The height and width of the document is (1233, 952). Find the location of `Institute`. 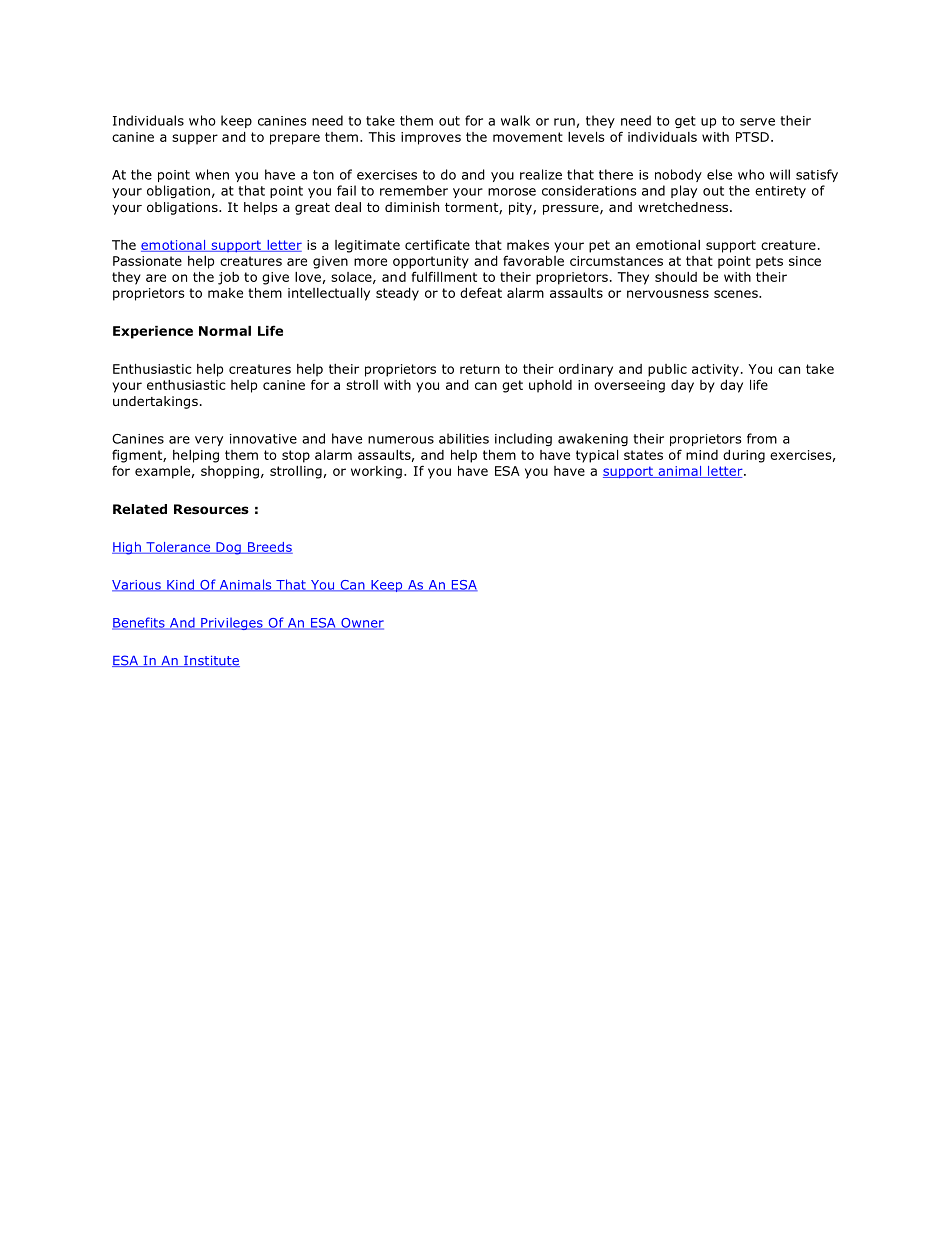

Institute is located at coordinates (211, 661).
